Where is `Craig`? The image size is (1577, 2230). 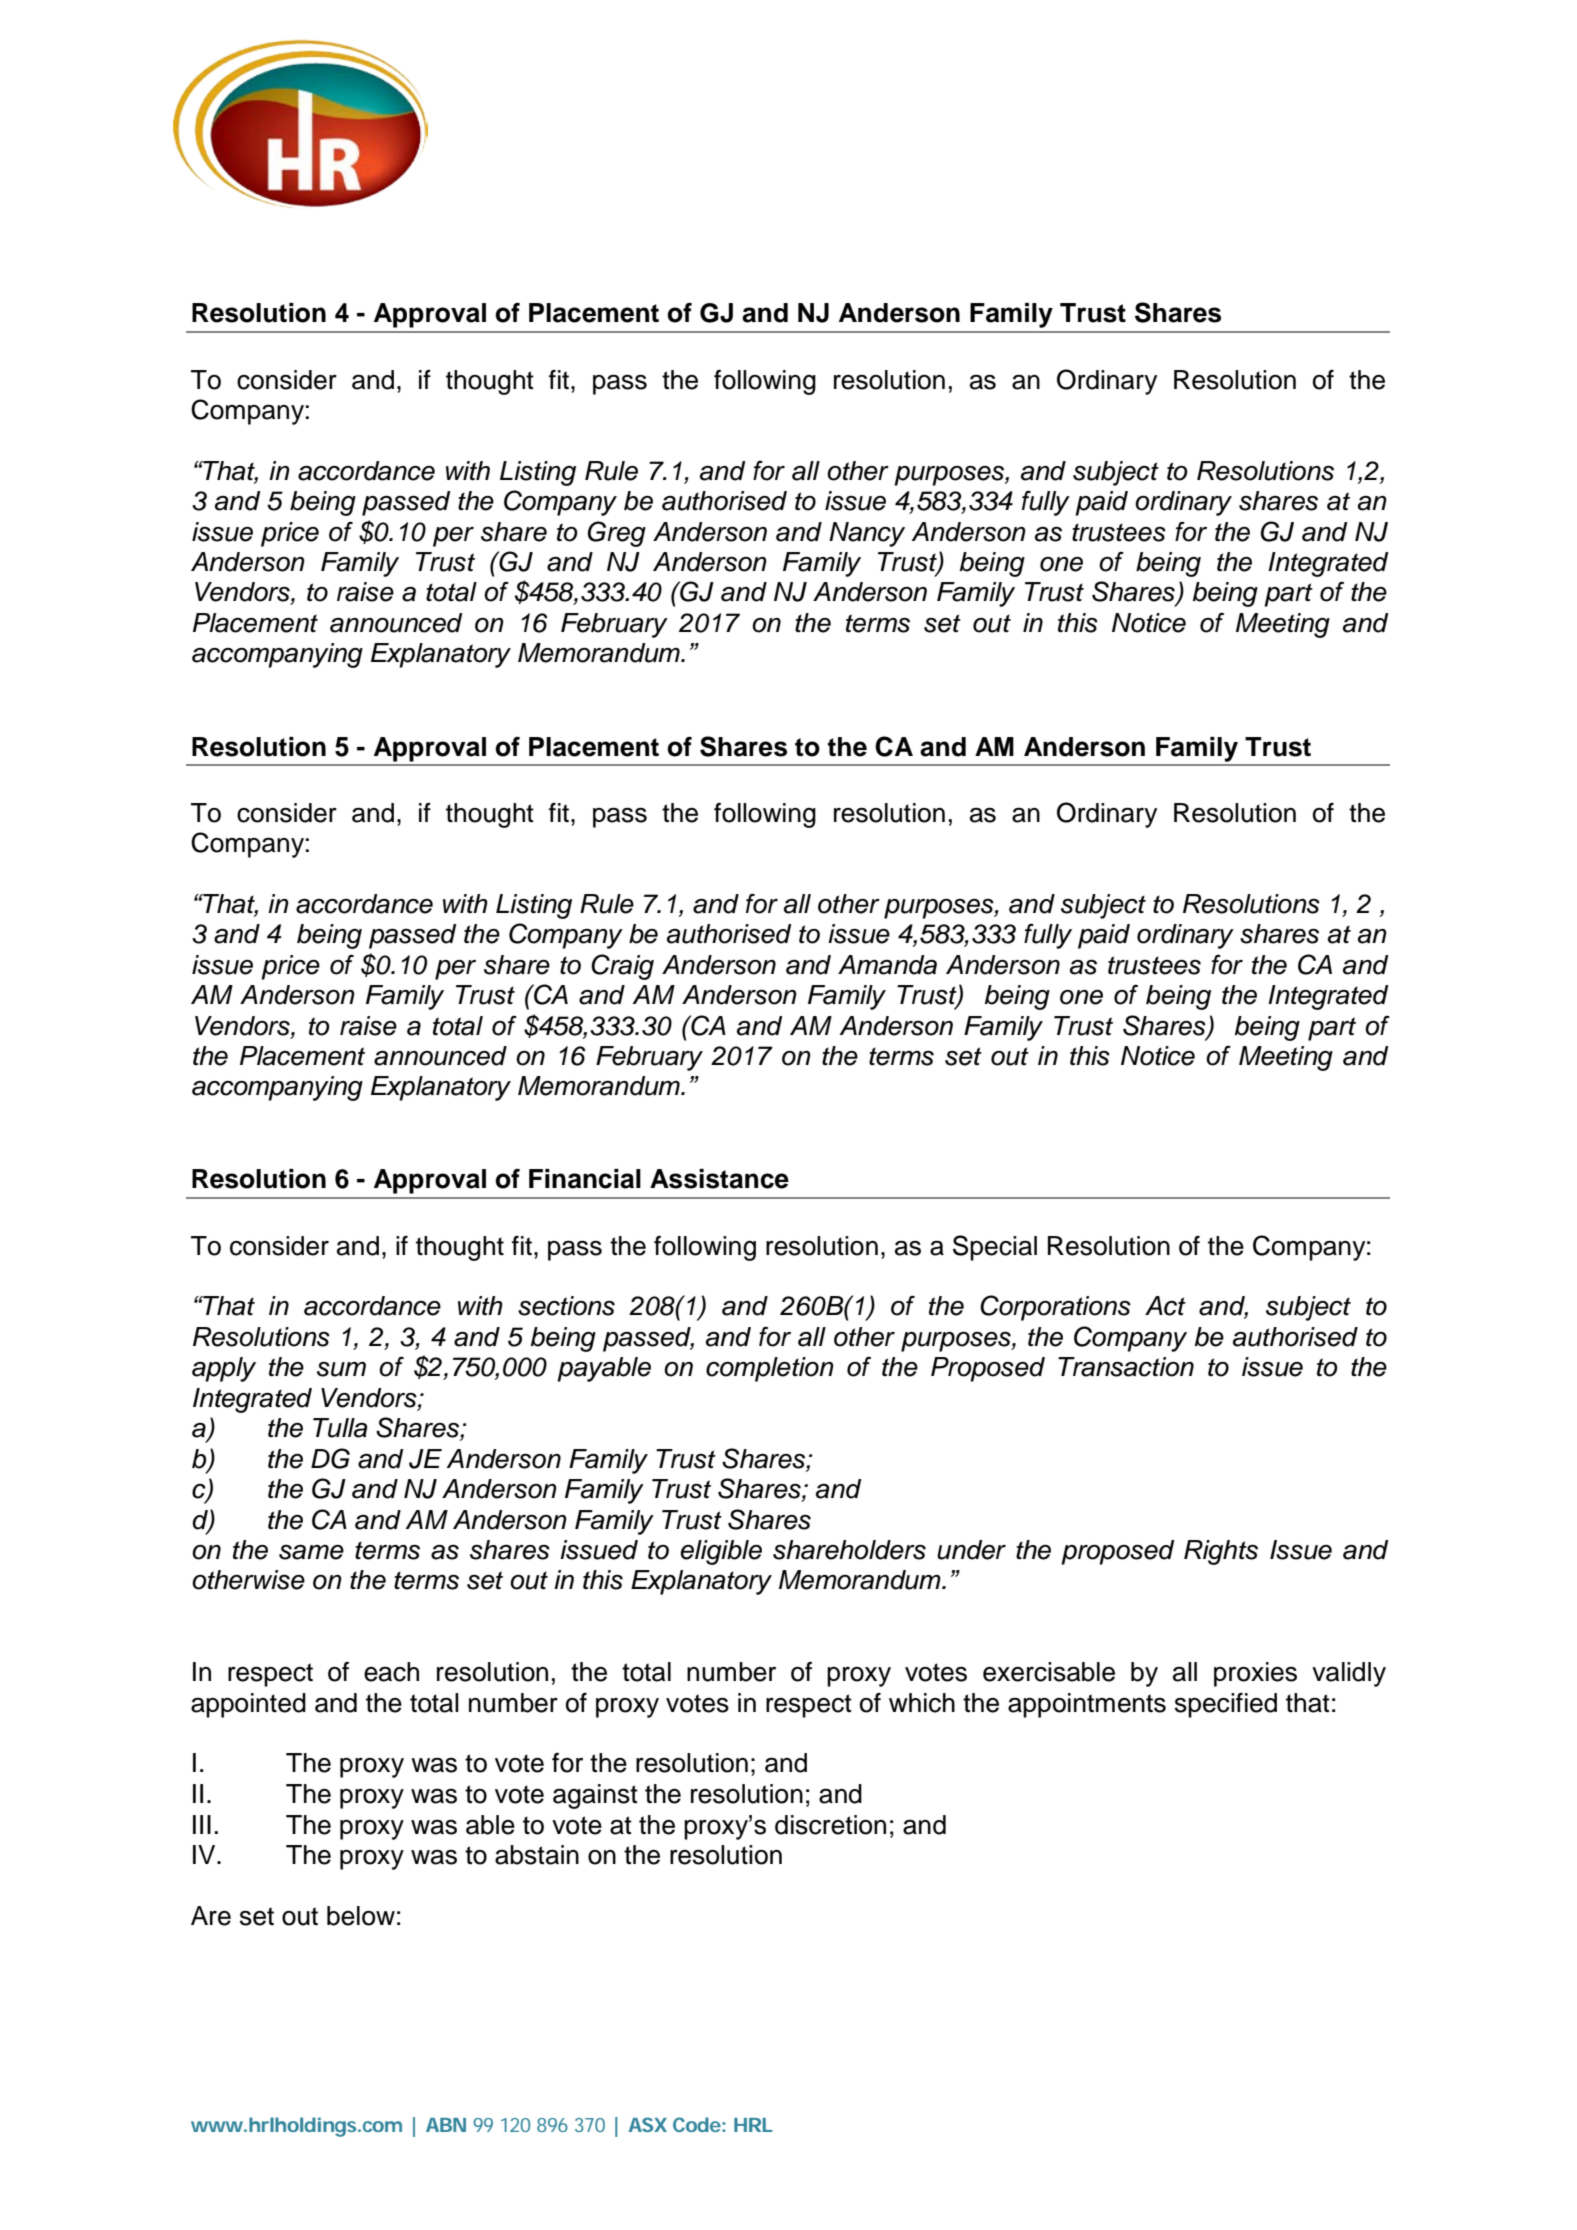 Craig is located at coordinates (622, 967).
